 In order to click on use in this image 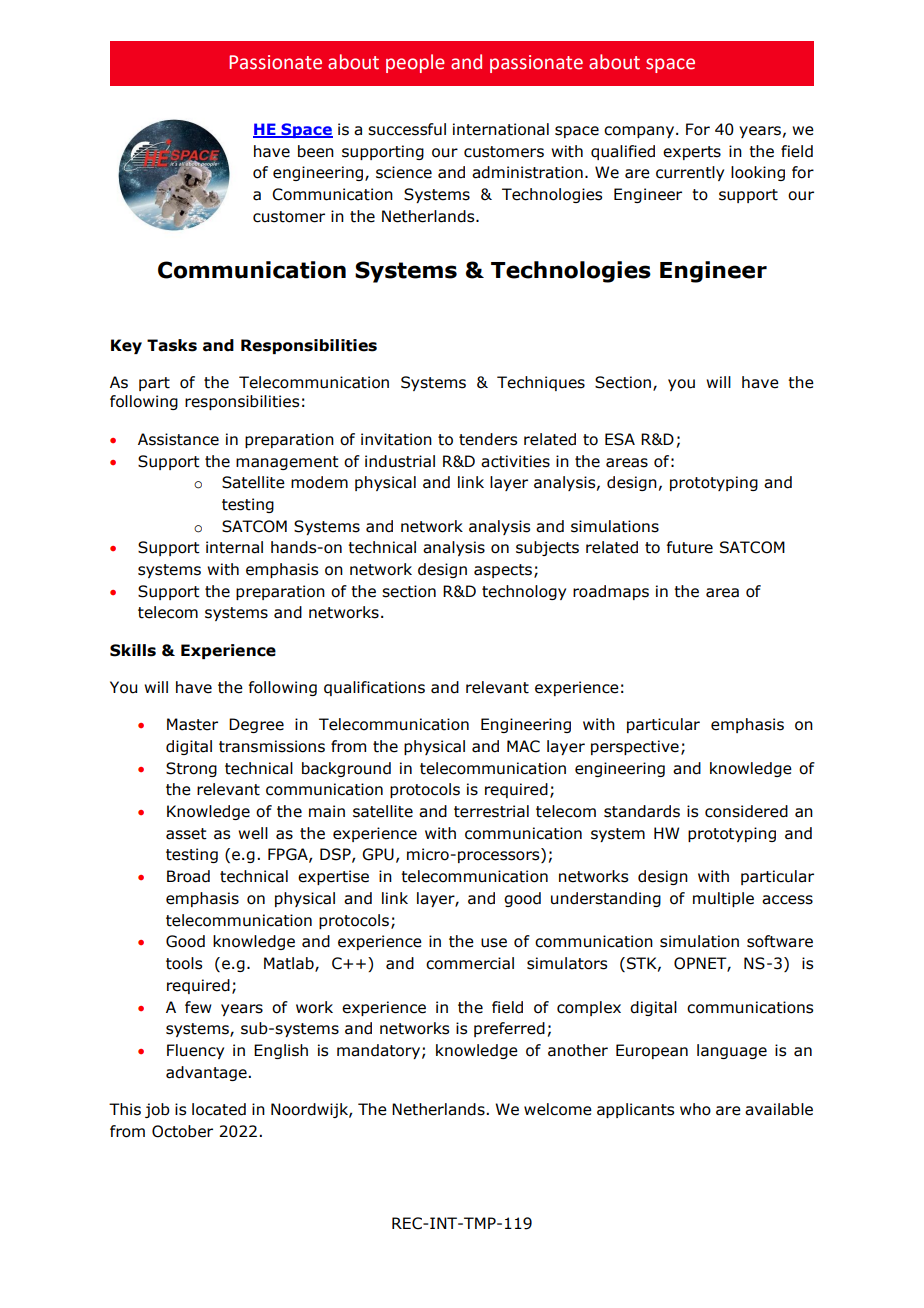, I will do `click(494, 943)`.
